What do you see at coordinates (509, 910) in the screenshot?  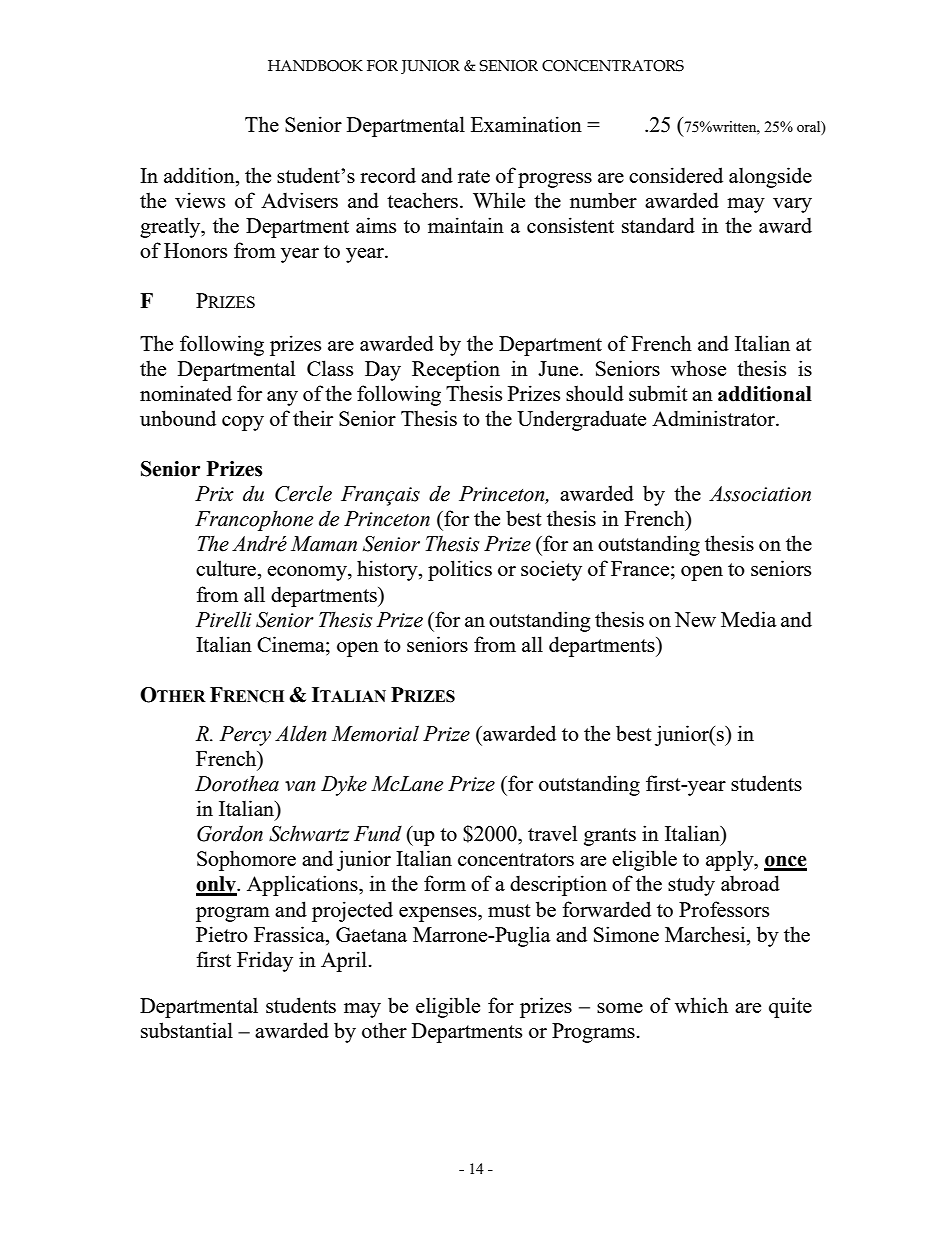 I see `must` at bounding box center [509, 910].
